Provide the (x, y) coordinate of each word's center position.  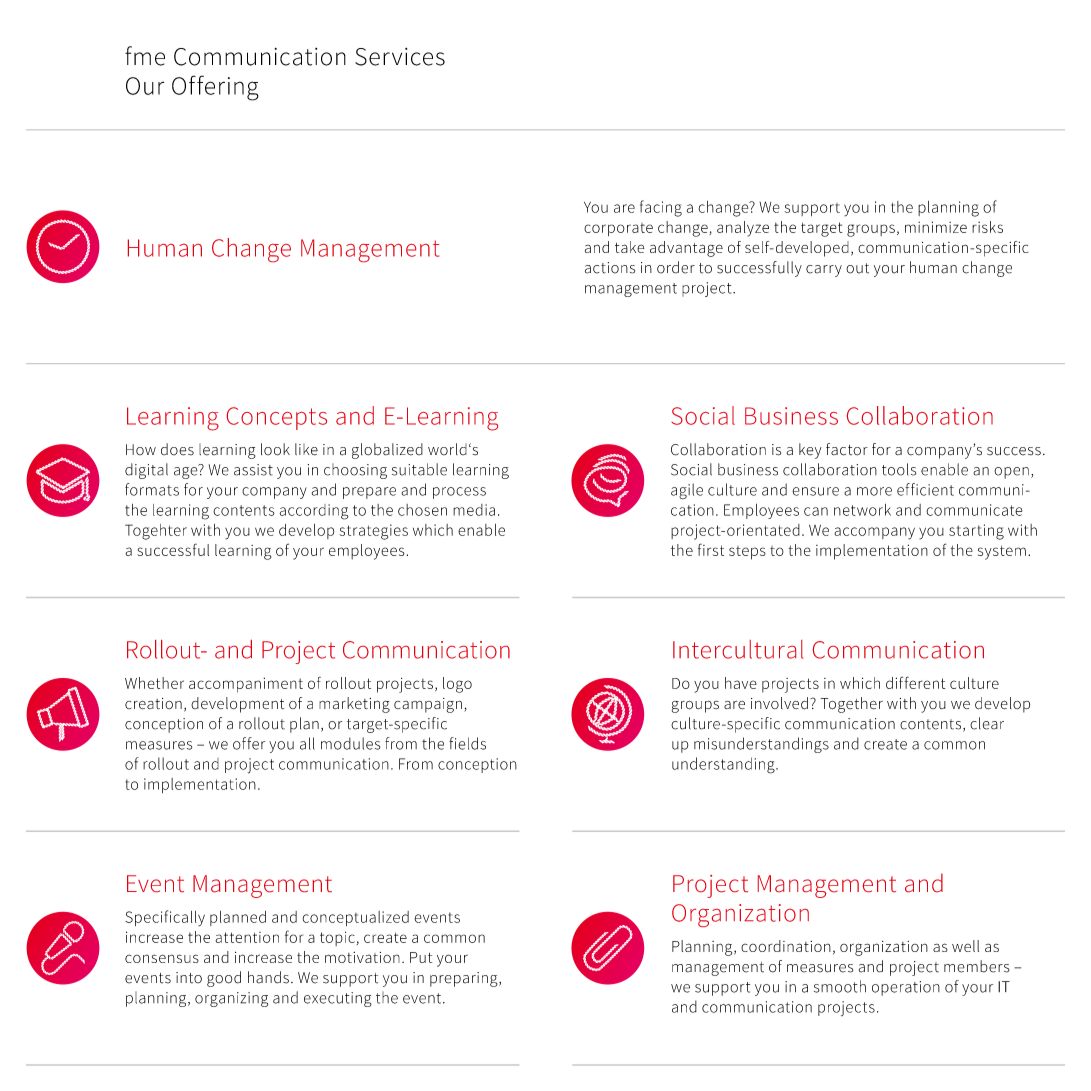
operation (906, 988)
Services (400, 57)
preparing (465, 979)
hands (268, 977)
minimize (936, 227)
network (862, 510)
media (474, 510)
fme (145, 56)
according (314, 512)
